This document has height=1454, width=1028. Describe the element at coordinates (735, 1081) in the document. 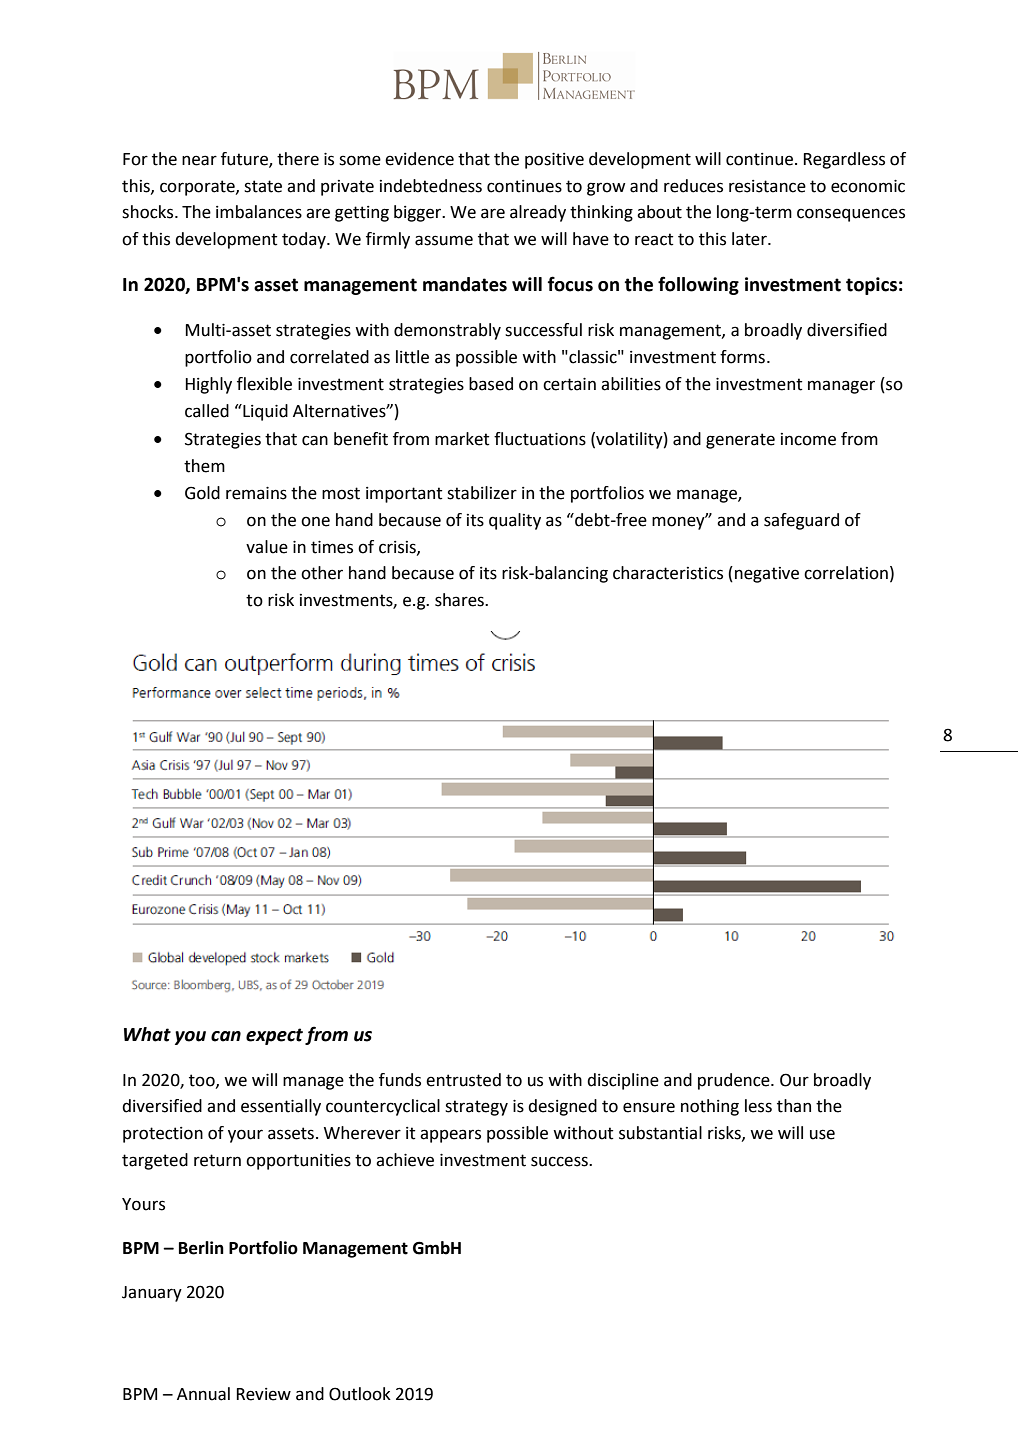

I see `prudence` at that location.
